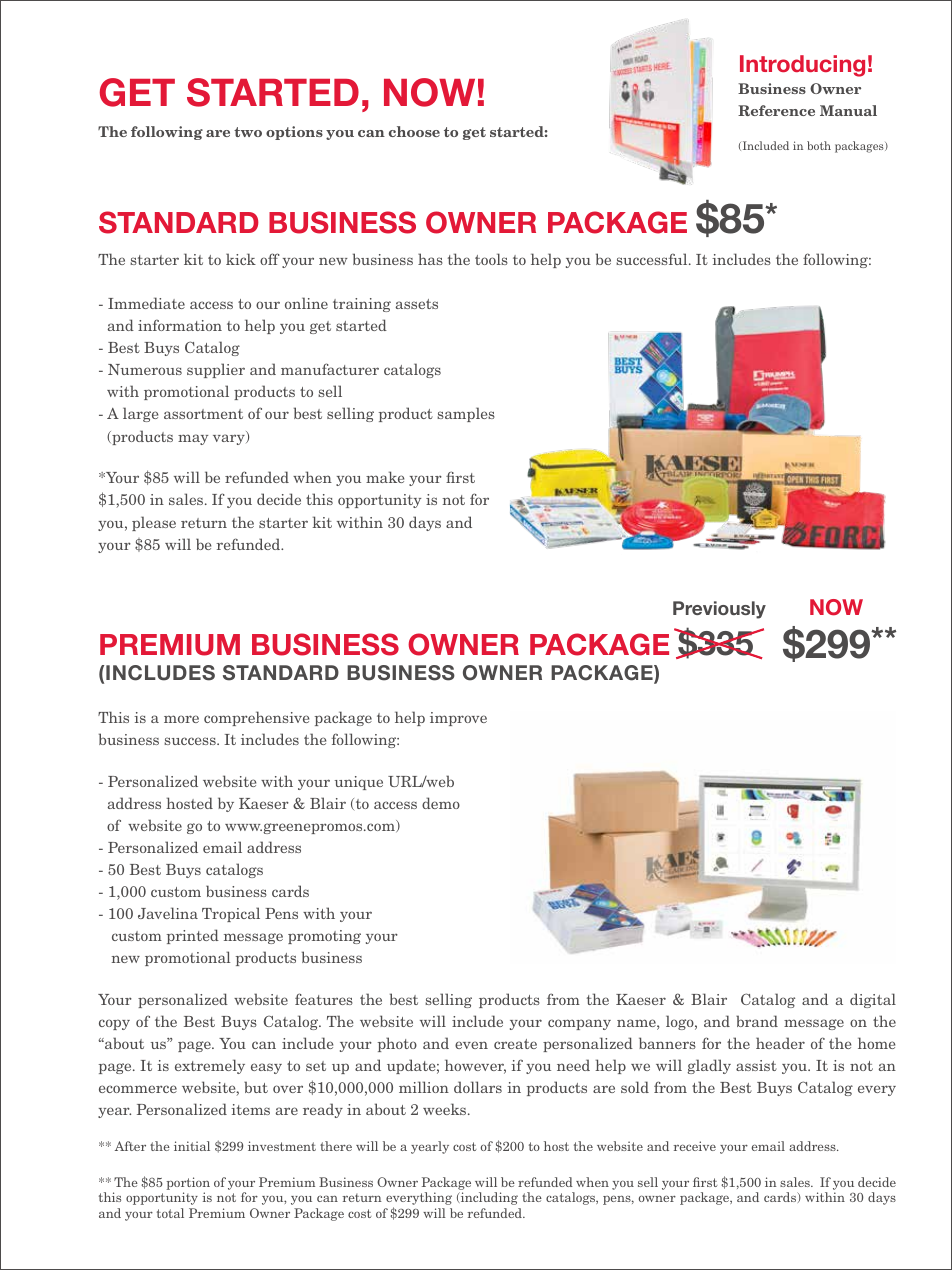  Describe the element at coordinates (181, 719) in the screenshot. I see `more` at that location.
